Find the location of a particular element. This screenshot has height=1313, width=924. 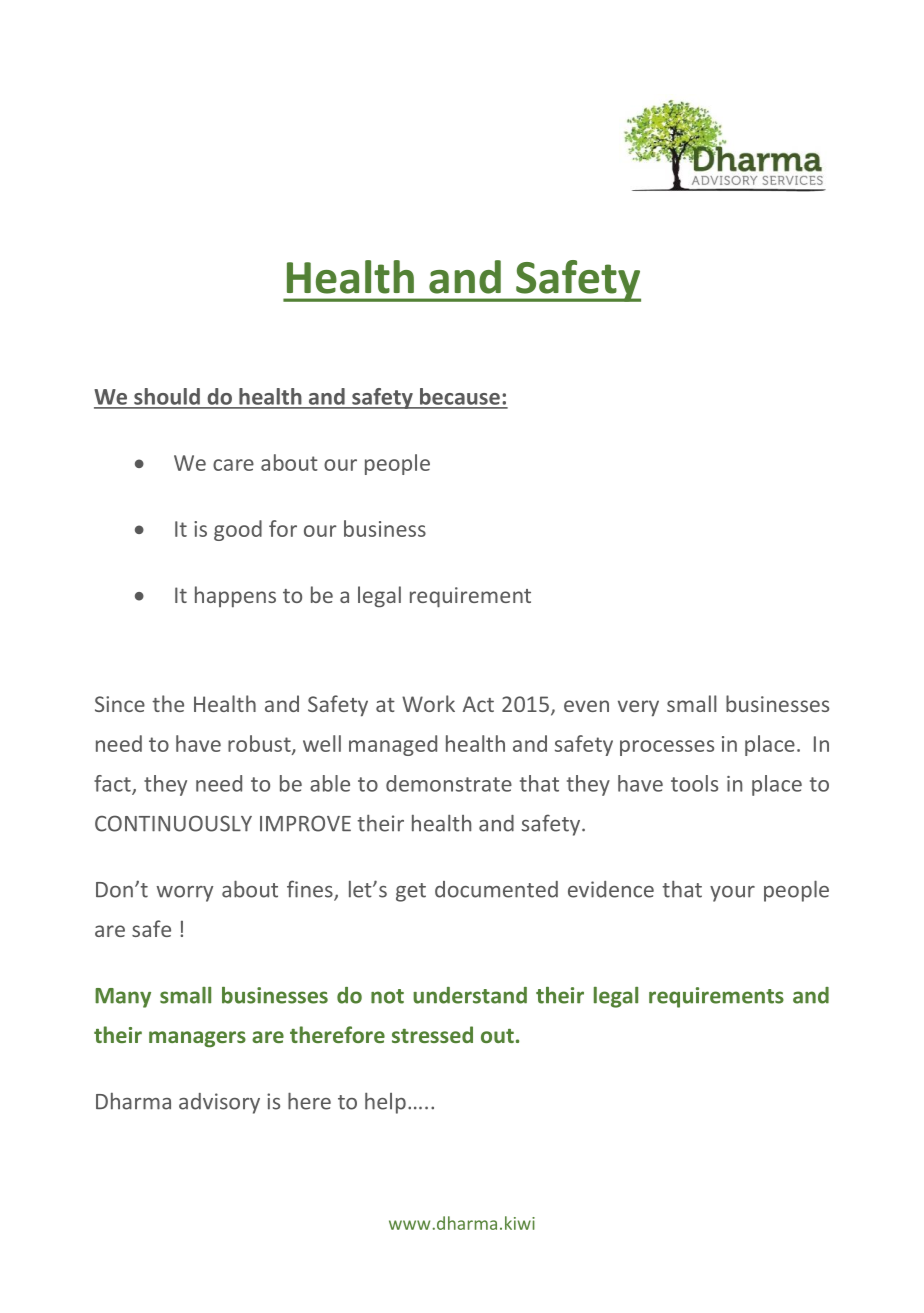

worry is located at coordinates (184, 894).
